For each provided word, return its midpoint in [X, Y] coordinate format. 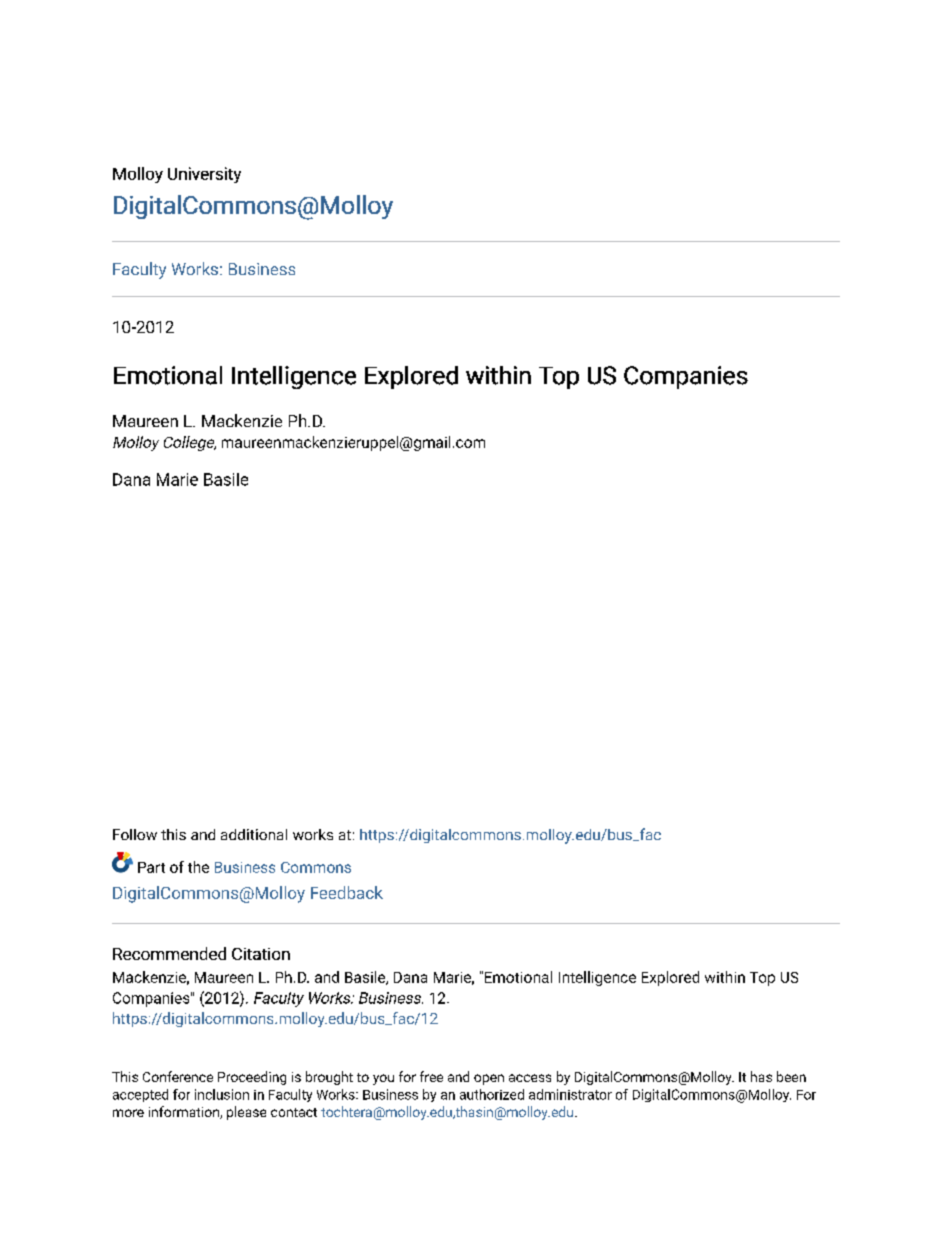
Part [151, 867]
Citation [261, 954]
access [530, 1078]
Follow [135, 834]
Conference [178, 1076]
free [431, 1076]
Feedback [347, 892]
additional [254, 834]
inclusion [222, 1094]
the [198, 867]
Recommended [169, 953]
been [791, 1076]
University [204, 175]
